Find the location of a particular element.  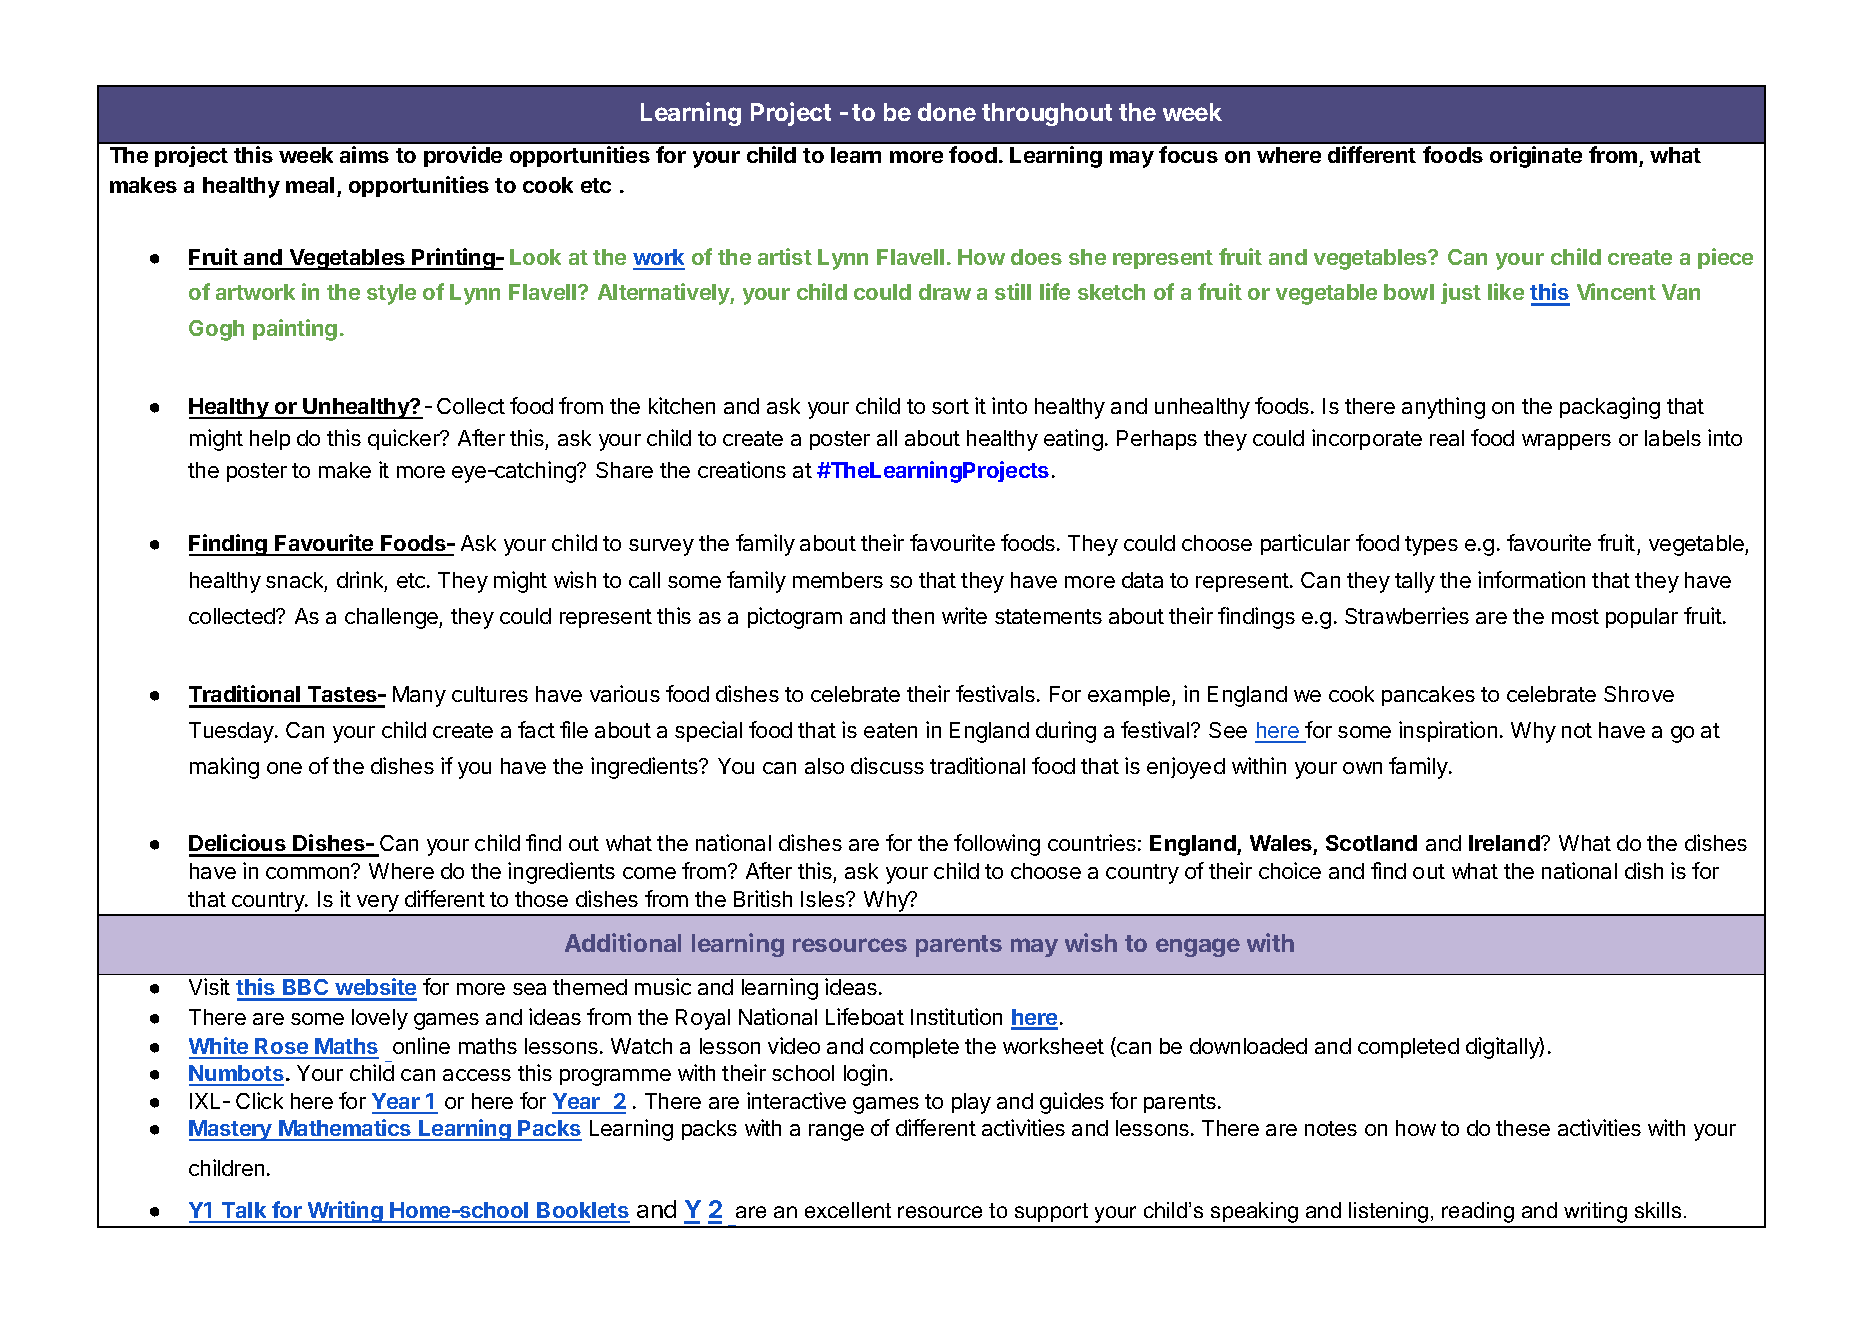

following is located at coordinates (997, 845).
